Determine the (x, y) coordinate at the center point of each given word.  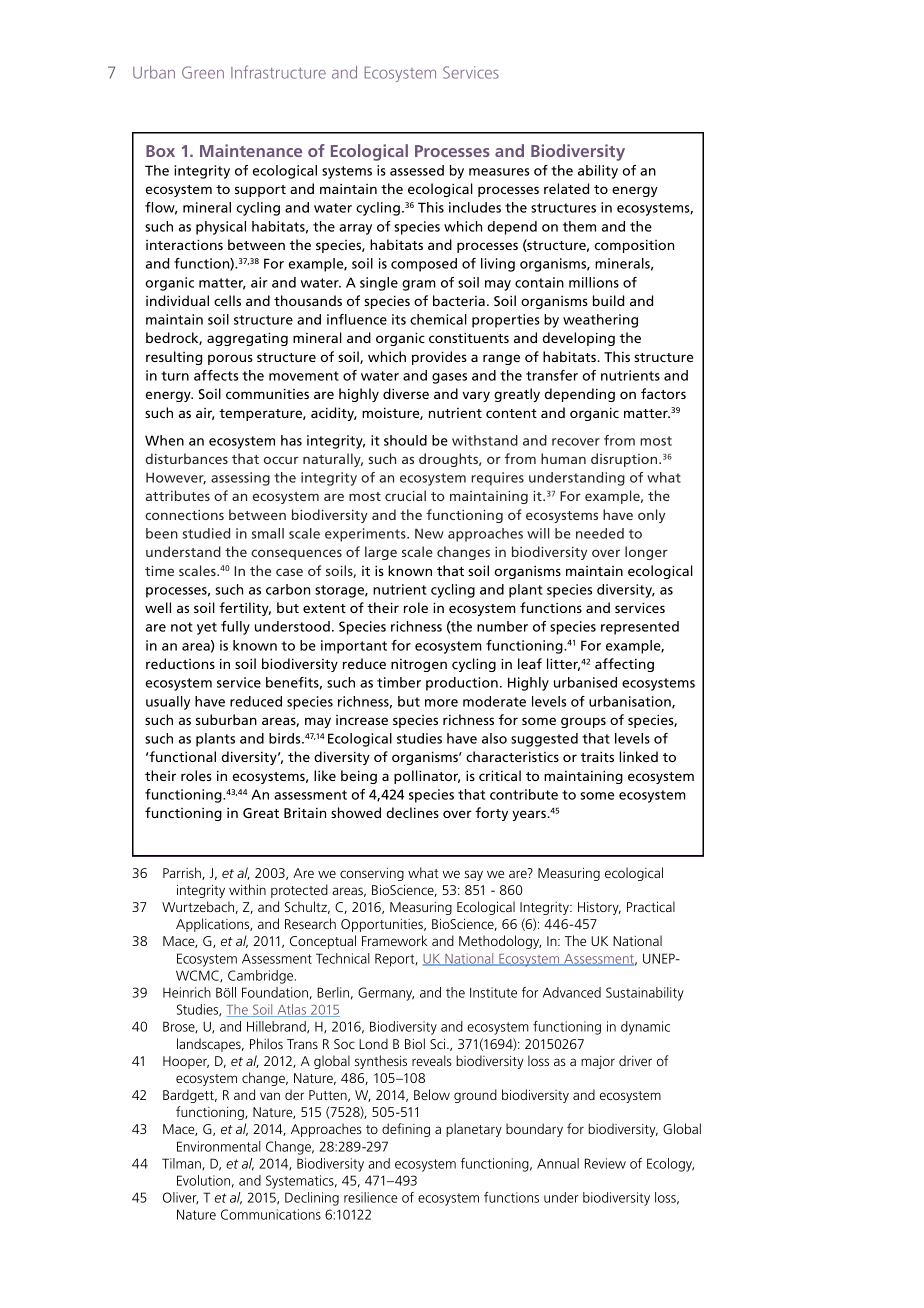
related (566, 188)
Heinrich (187, 992)
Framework (394, 940)
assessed (417, 170)
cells (227, 300)
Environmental (219, 1146)
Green (203, 72)
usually (168, 703)
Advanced (572, 992)
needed (600, 533)
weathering (600, 321)
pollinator (427, 777)
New (429, 533)
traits (597, 756)
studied (206, 533)
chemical (438, 319)
